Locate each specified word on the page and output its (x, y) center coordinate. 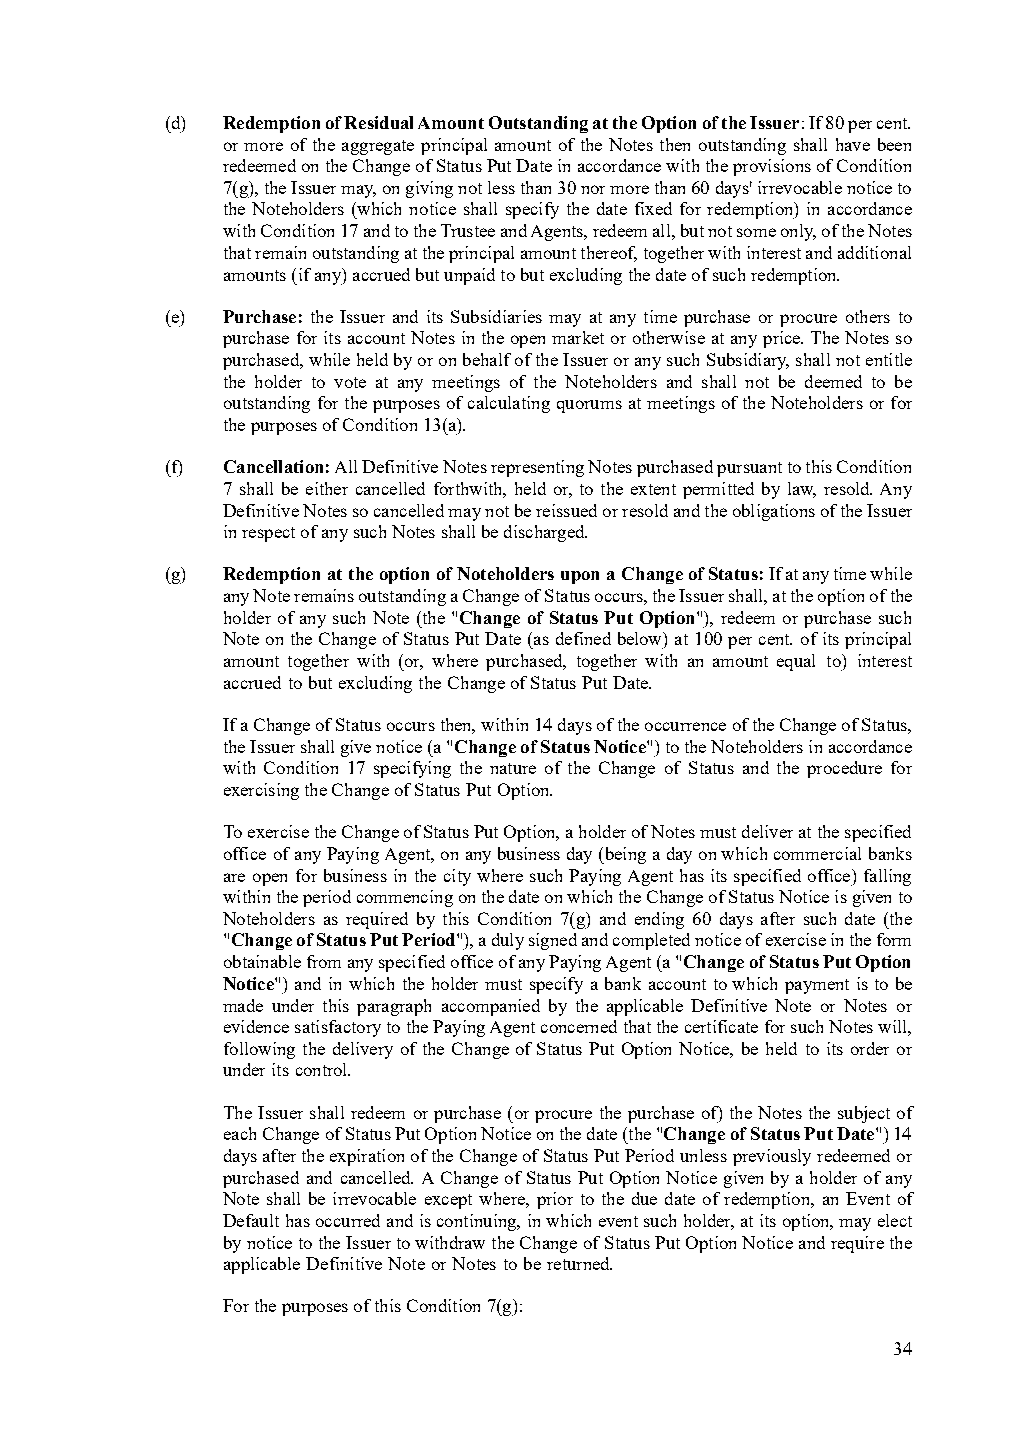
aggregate (378, 147)
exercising (261, 791)
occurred (348, 1220)
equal (796, 662)
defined (583, 638)
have (853, 144)
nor (593, 189)
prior (555, 1200)
